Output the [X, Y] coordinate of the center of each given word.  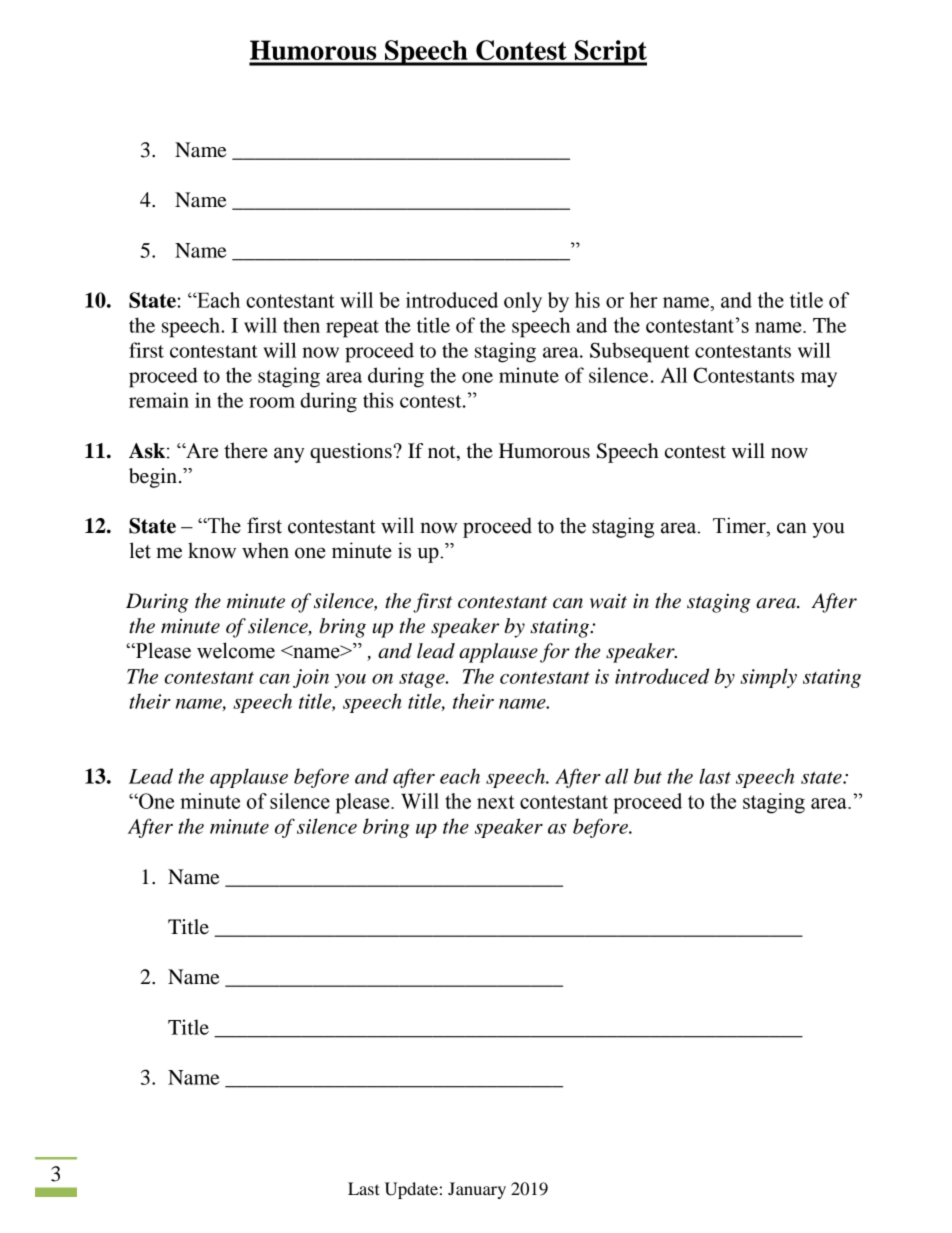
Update [411, 1190]
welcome [236, 650]
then [301, 325]
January [477, 1190]
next [495, 802]
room [272, 402]
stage [423, 679]
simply [768, 678]
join [311, 678]
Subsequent [640, 352]
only [523, 302]
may [819, 380]
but [648, 776]
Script [609, 53]
